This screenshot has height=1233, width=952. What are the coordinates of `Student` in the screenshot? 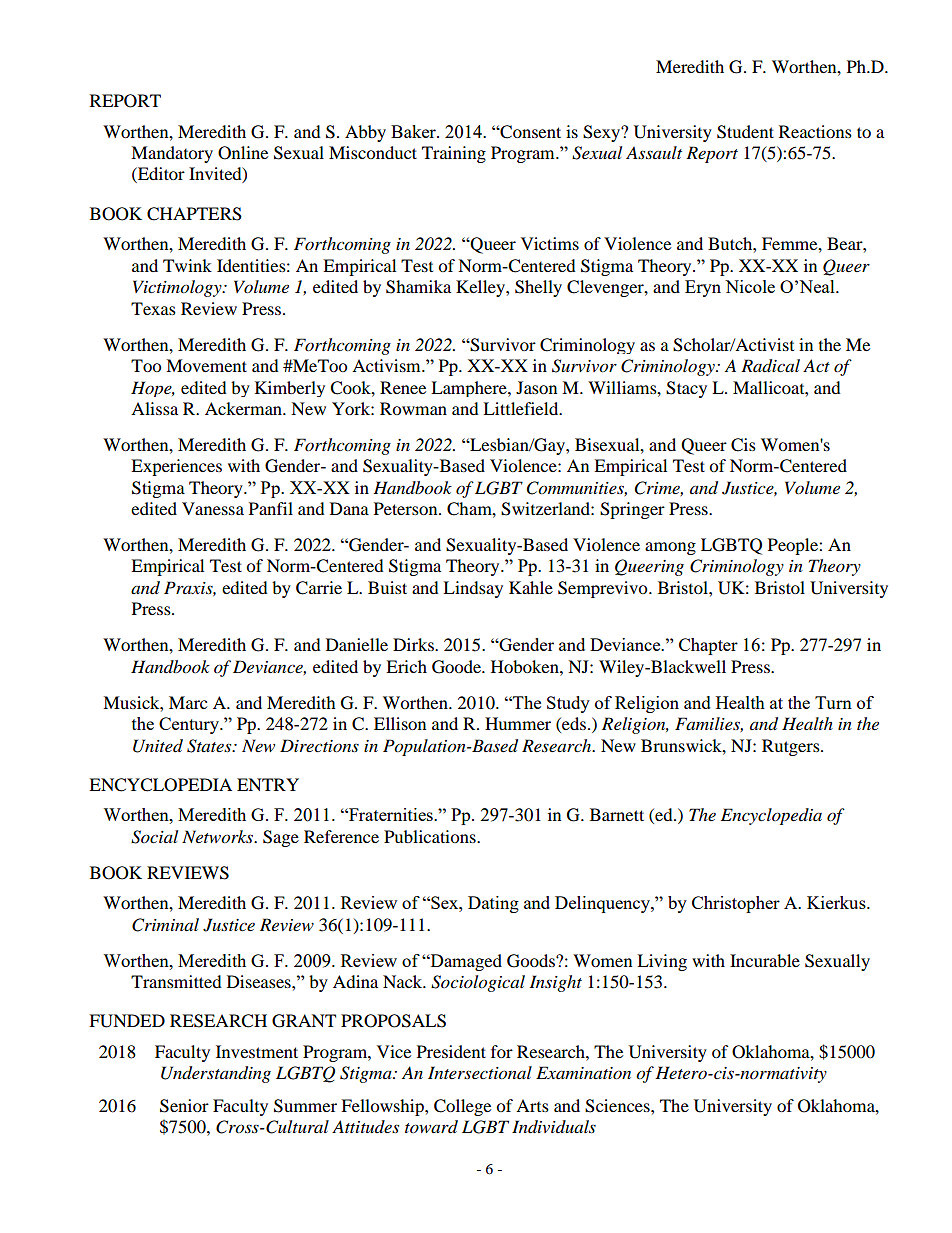 It's located at (745, 132).
